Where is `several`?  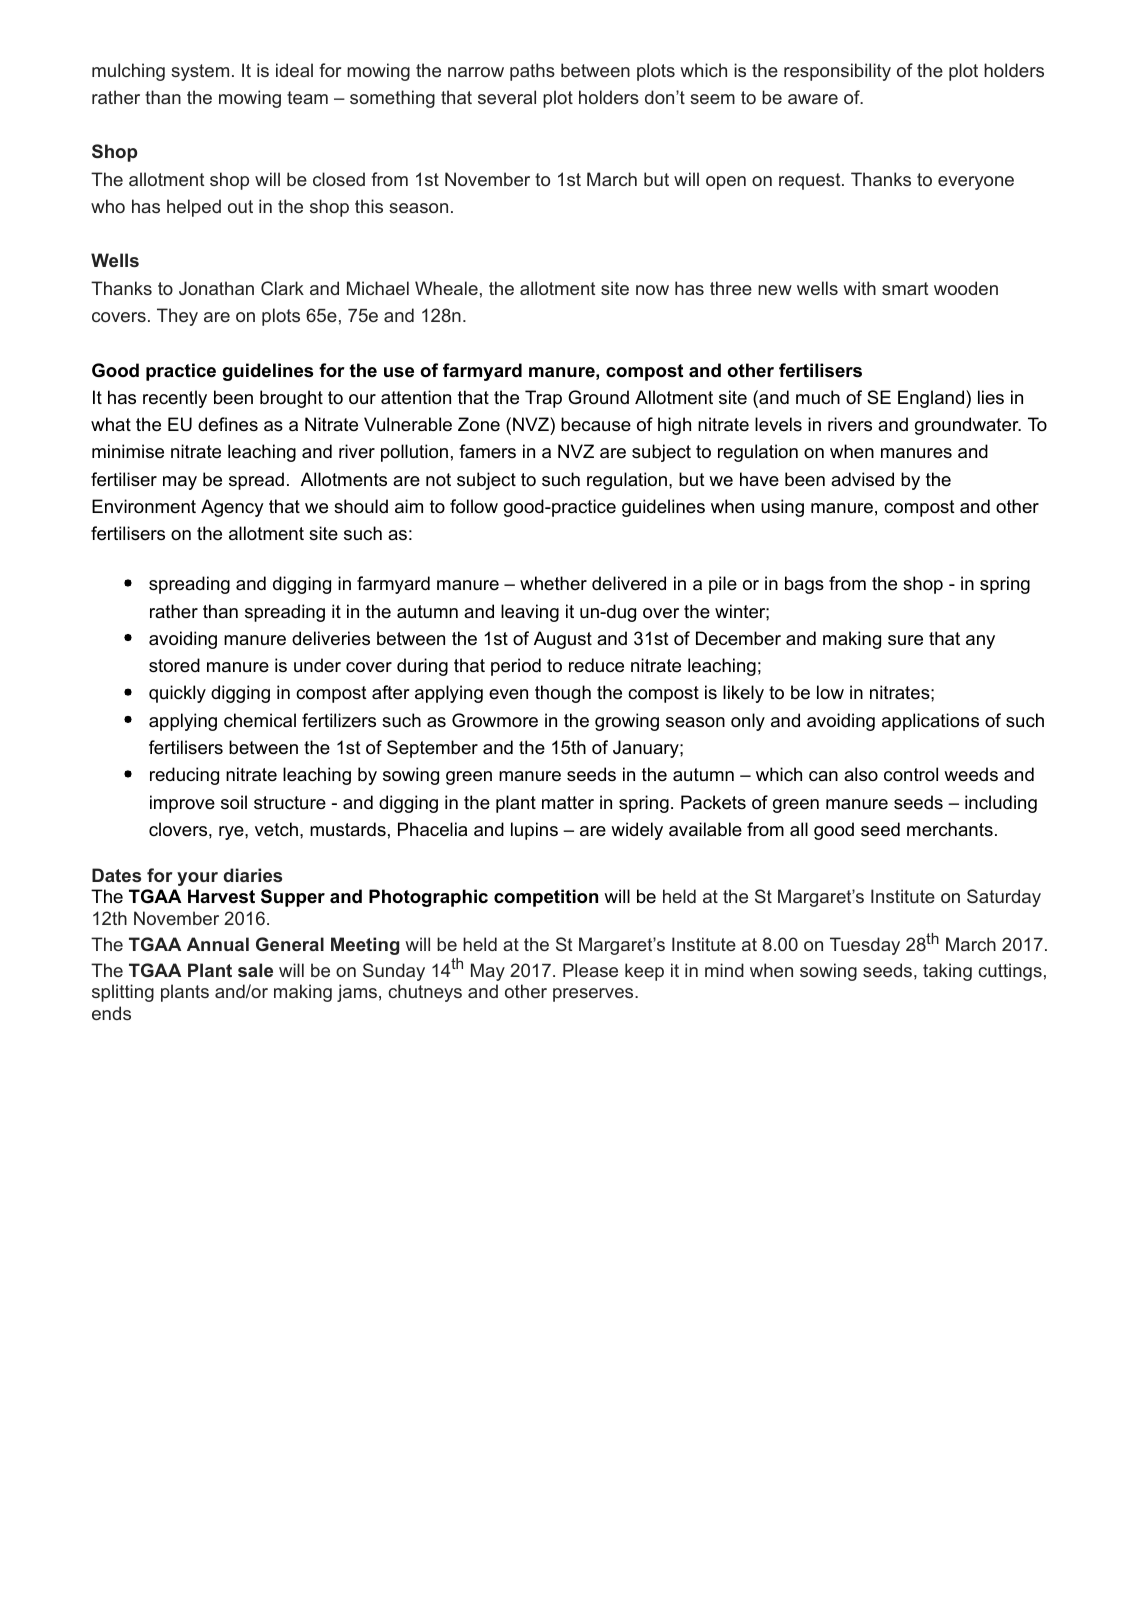
several is located at coordinates (507, 97).
